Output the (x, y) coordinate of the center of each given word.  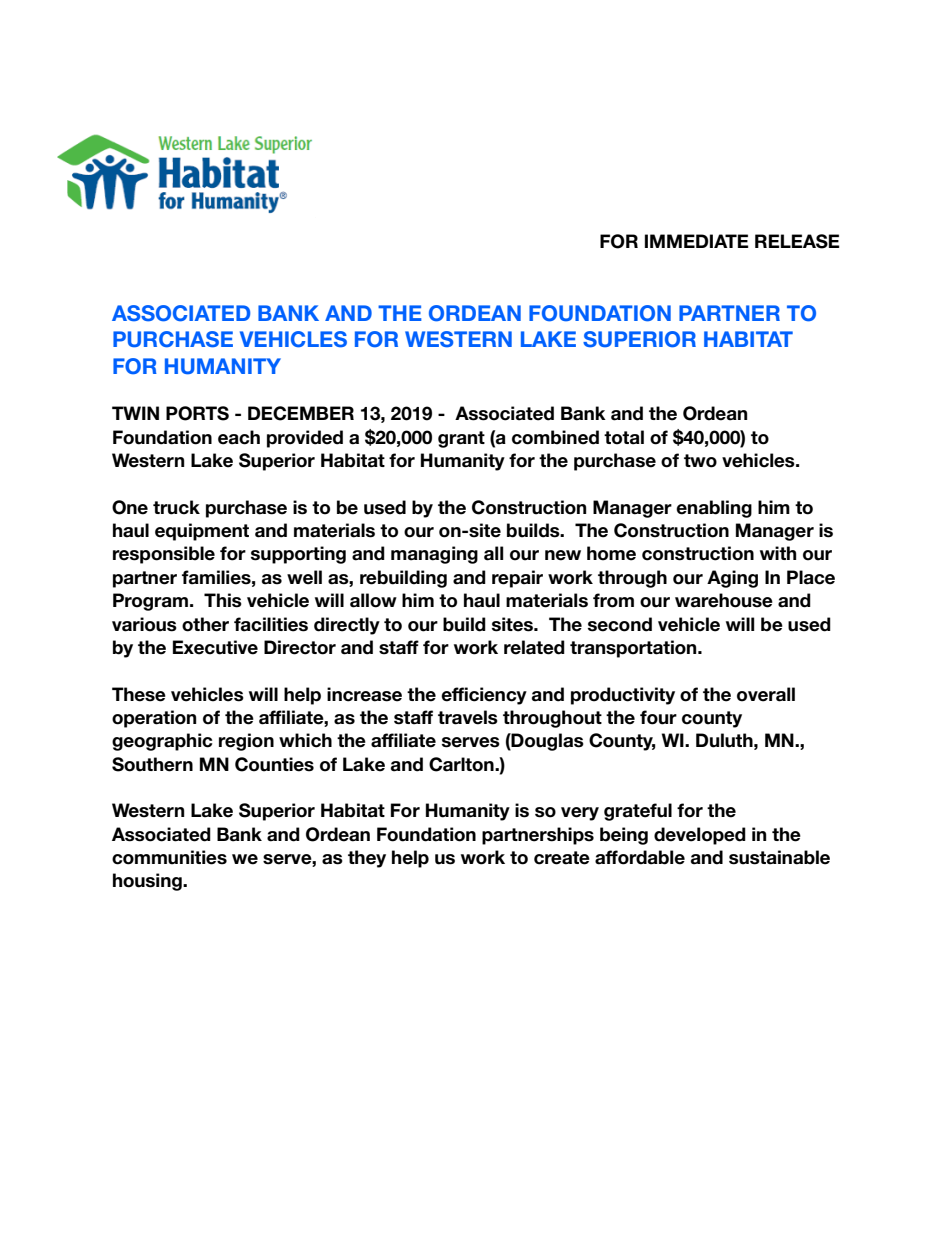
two (700, 461)
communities (169, 857)
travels (468, 717)
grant (461, 439)
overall (766, 694)
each (239, 437)
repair (517, 579)
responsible (164, 555)
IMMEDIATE (697, 241)
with (778, 553)
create (562, 858)
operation (154, 719)
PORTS (197, 413)
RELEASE (797, 241)
